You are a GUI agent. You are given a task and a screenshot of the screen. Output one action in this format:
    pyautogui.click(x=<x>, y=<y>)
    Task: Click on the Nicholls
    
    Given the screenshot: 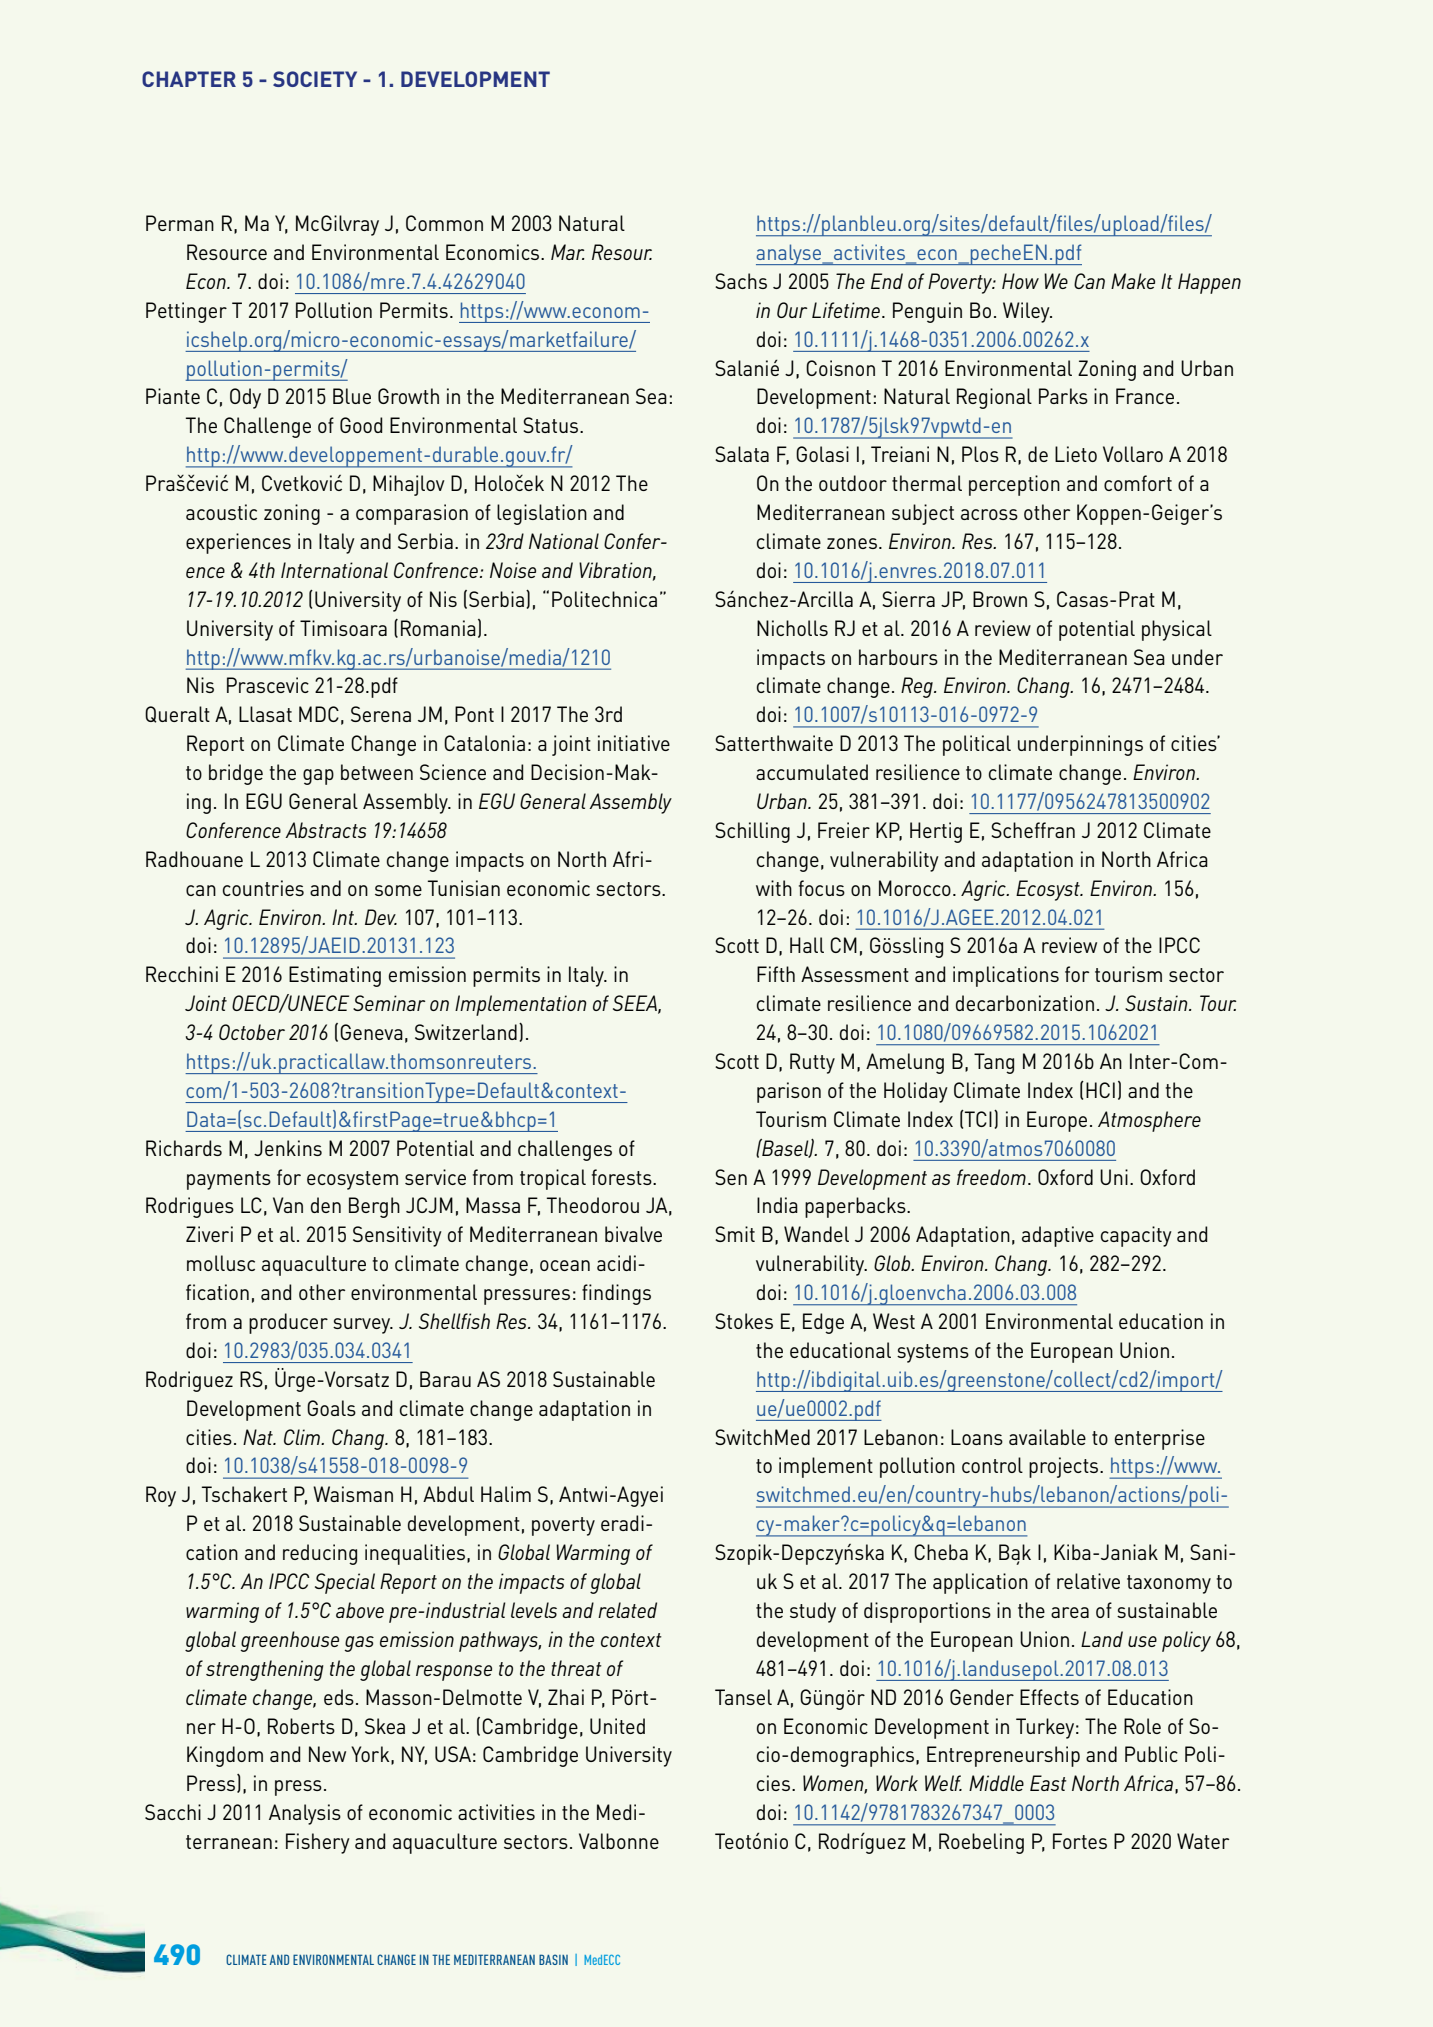 What is the action you would take?
    pyautogui.click(x=792, y=628)
